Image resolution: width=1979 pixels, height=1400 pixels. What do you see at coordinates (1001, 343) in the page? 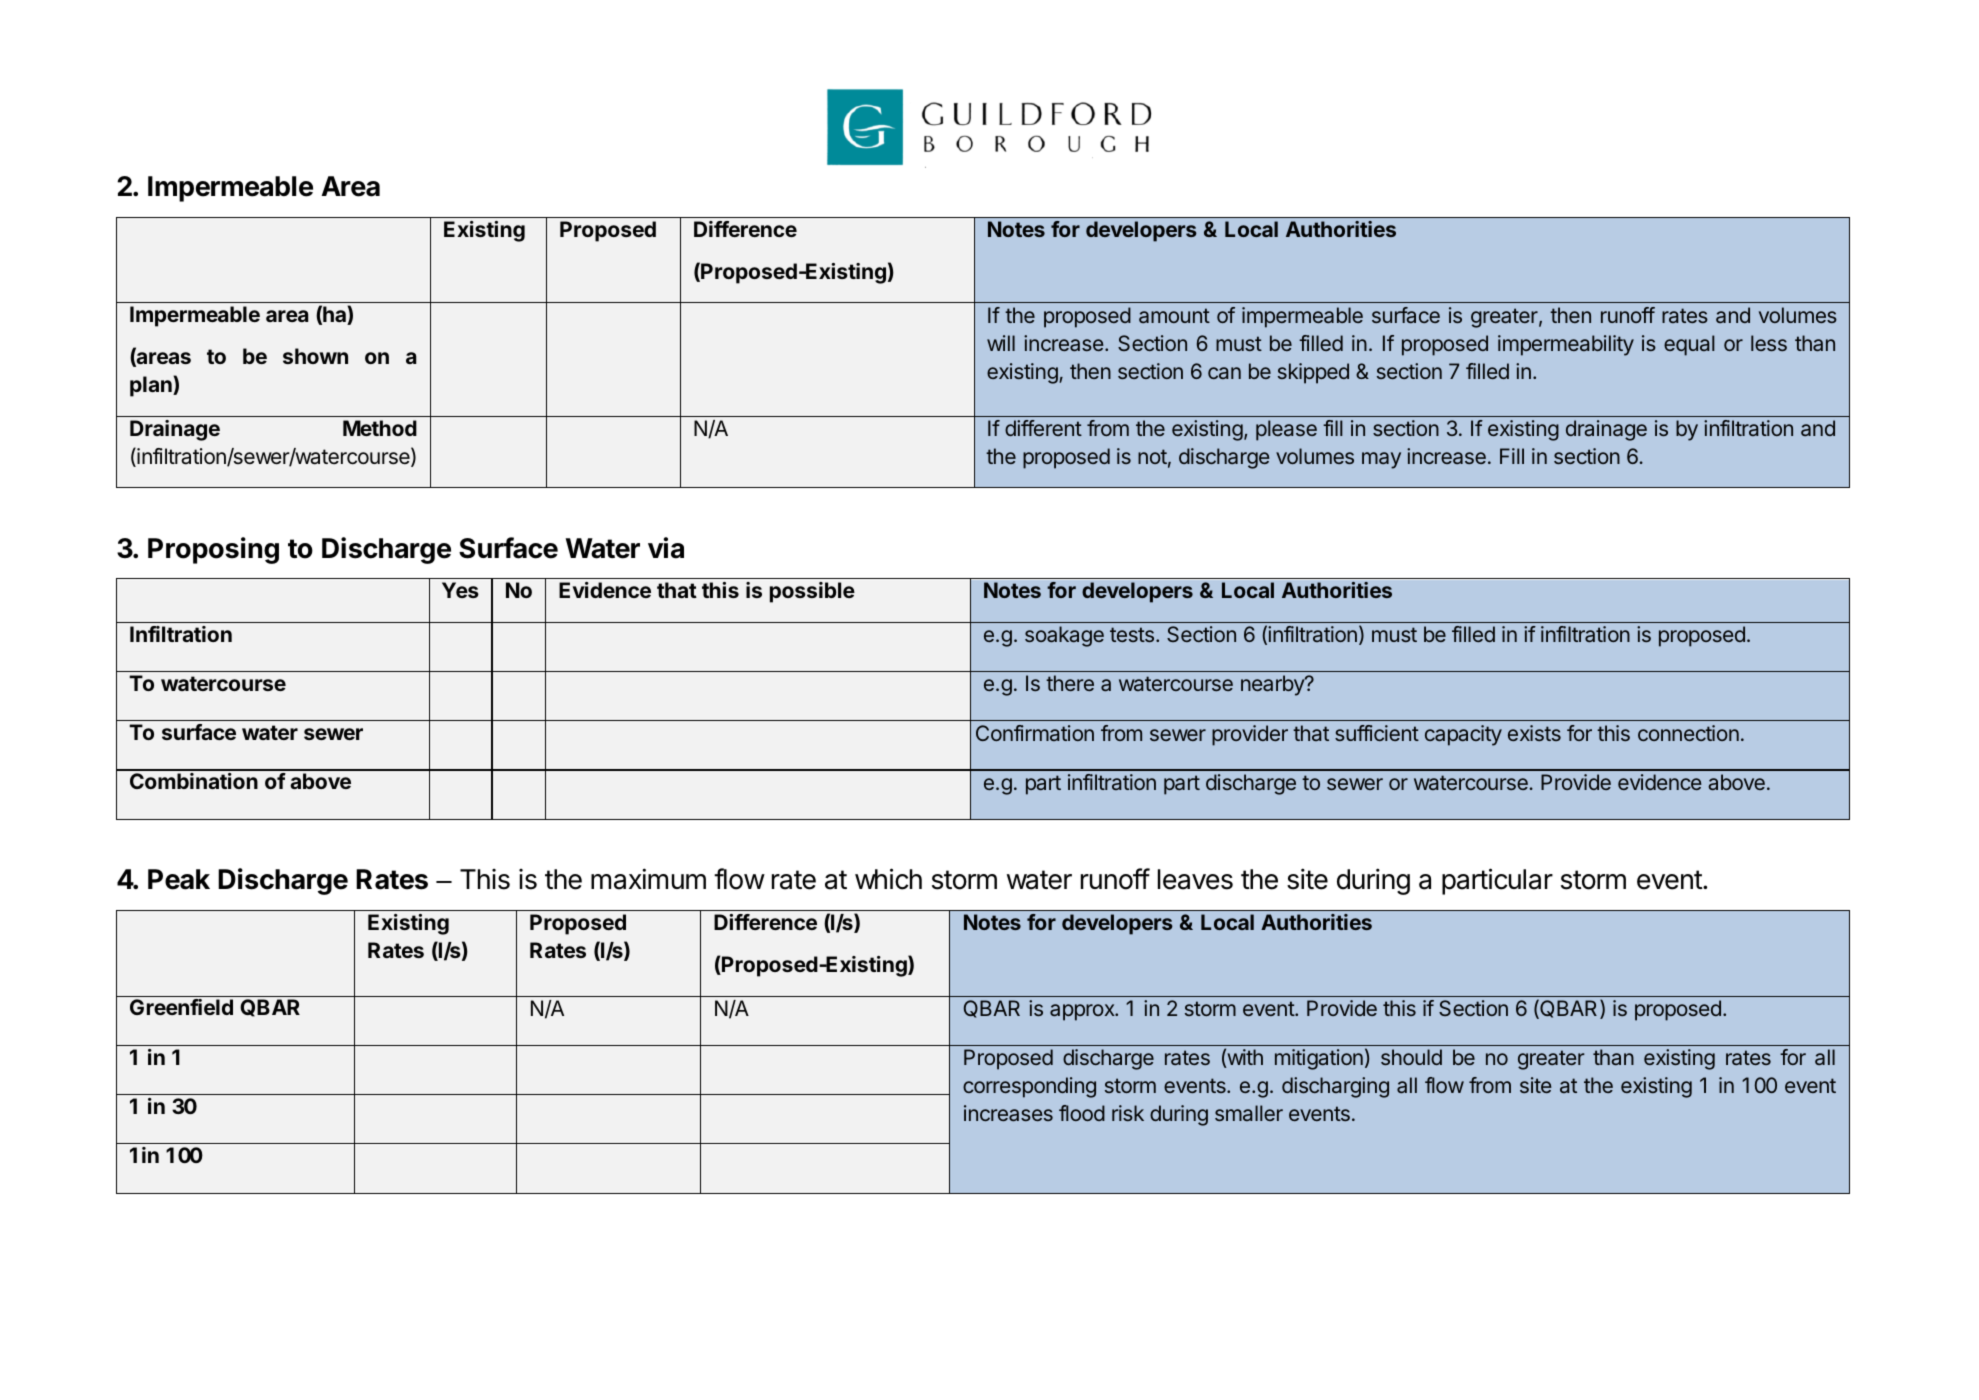
I see `will` at bounding box center [1001, 343].
